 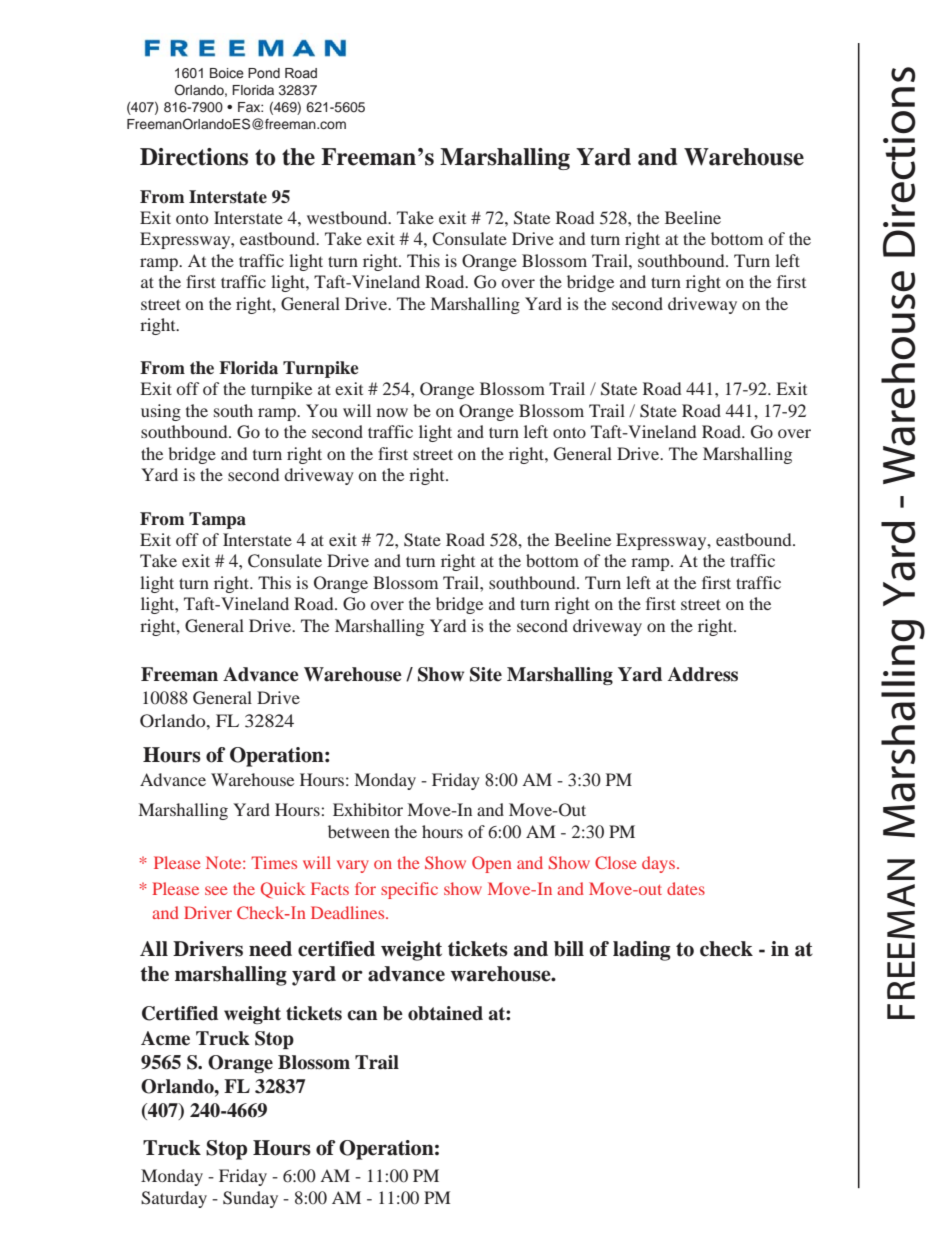 What do you see at coordinates (392, 412) in the screenshot?
I see `now` at bounding box center [392, 412].
